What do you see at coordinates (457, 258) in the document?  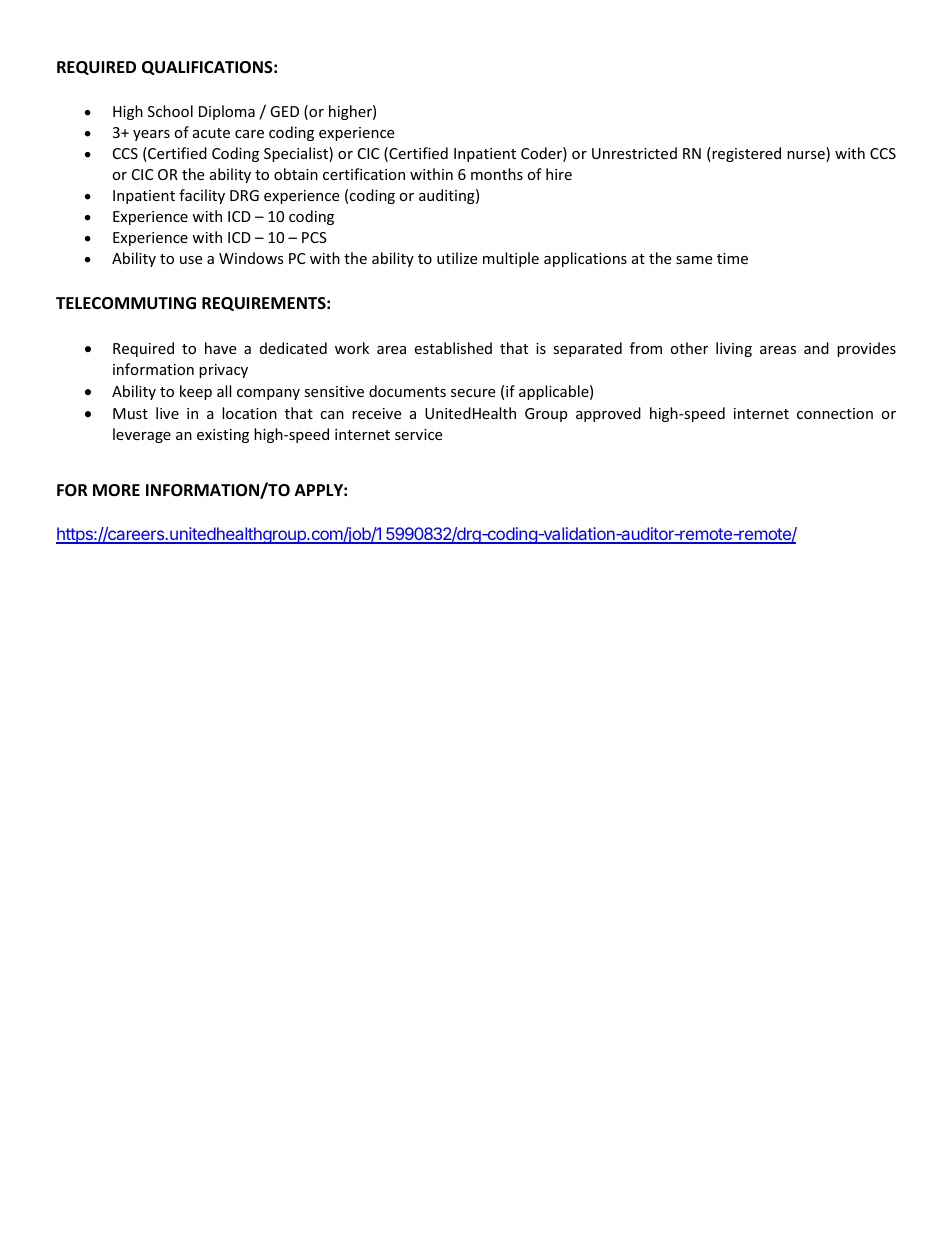 I see `utilize` at bounding box center [457, 258].
